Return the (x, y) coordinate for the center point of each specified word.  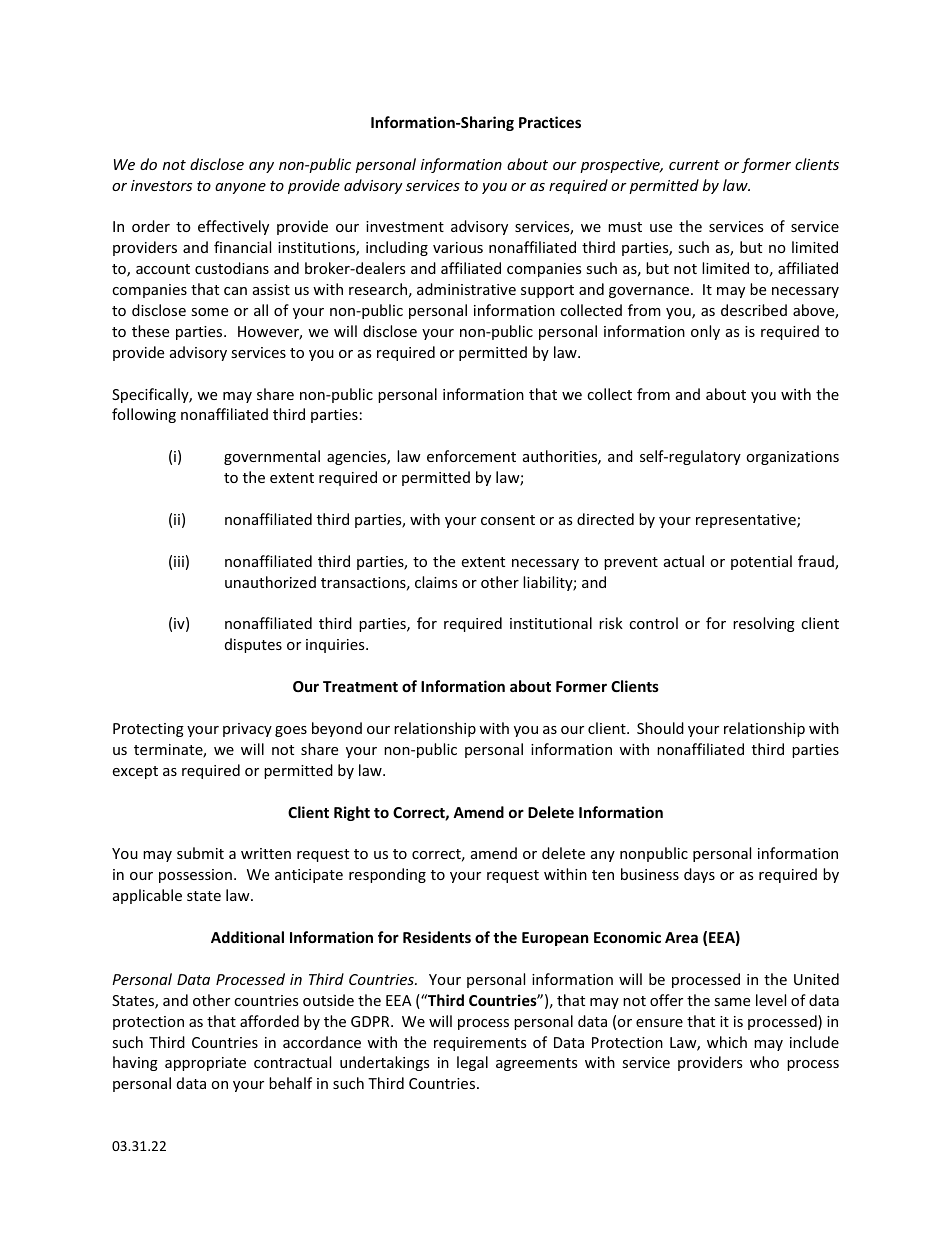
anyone (240, 188)
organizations (792, 458)
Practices (550, 122)
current (694, 165)
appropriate (205, 1064)
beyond (337, 729)
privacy (247, 730)
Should (660, 728)
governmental (272, 457)
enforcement (471, 456)
